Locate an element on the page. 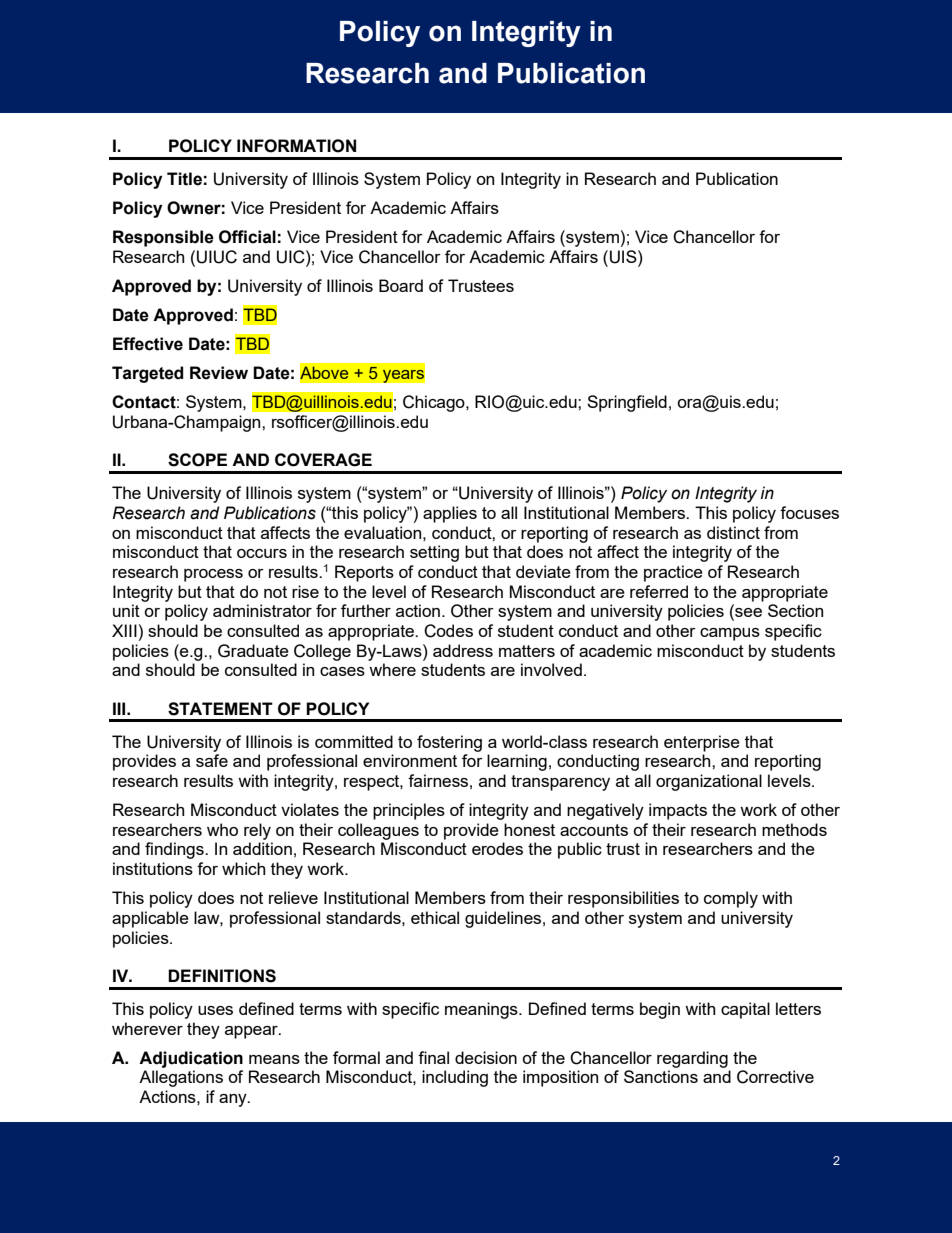 This document has height=1233, width=952. distinct is located at coordinates (733, 532).
